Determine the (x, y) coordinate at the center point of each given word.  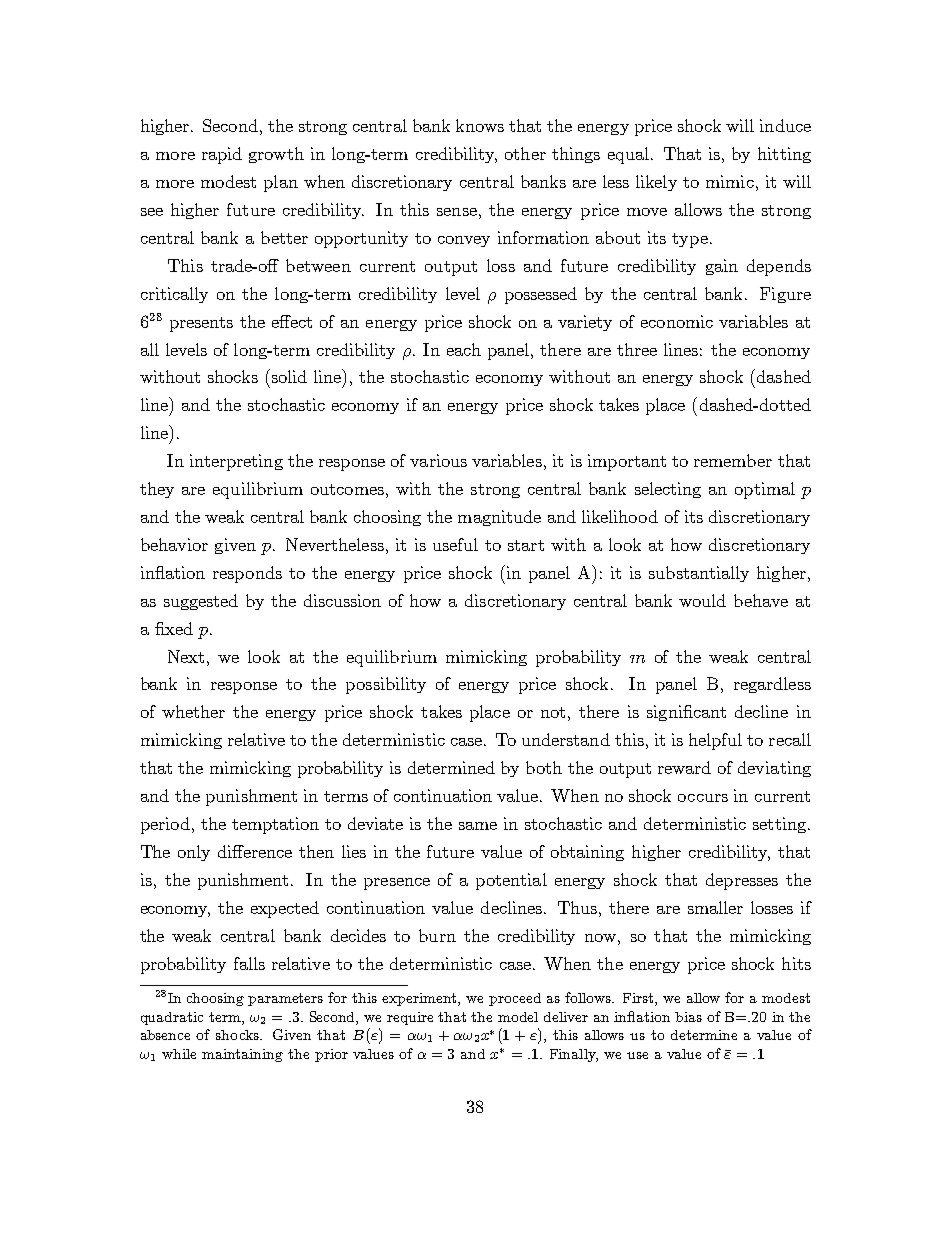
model (518, 1017)
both (544, 767)
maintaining (242, 1055)
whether (193, 711)
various (438, 460)
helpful (715, 741)
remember (733, 460)
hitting (784, 155)
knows (480, 125)
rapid (222, 155)
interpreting (236, 462)
